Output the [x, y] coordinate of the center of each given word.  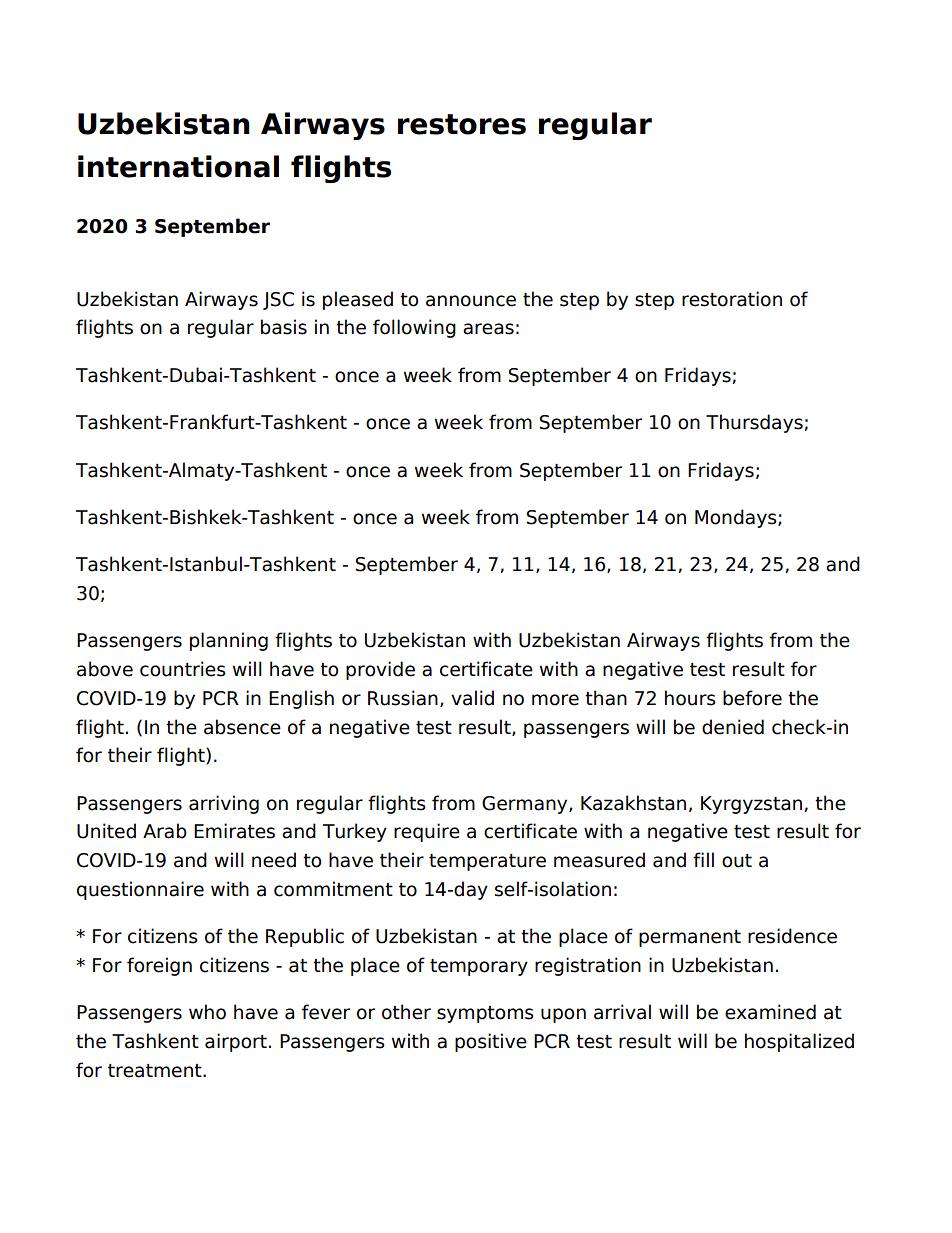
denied [733, 727]
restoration [732, 299]
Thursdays [755, 423]
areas [488, 329]
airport [236, 1042]
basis [284, 327]
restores [462, 124]
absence [242, 727]
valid [472, 698]
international [178, 166]
